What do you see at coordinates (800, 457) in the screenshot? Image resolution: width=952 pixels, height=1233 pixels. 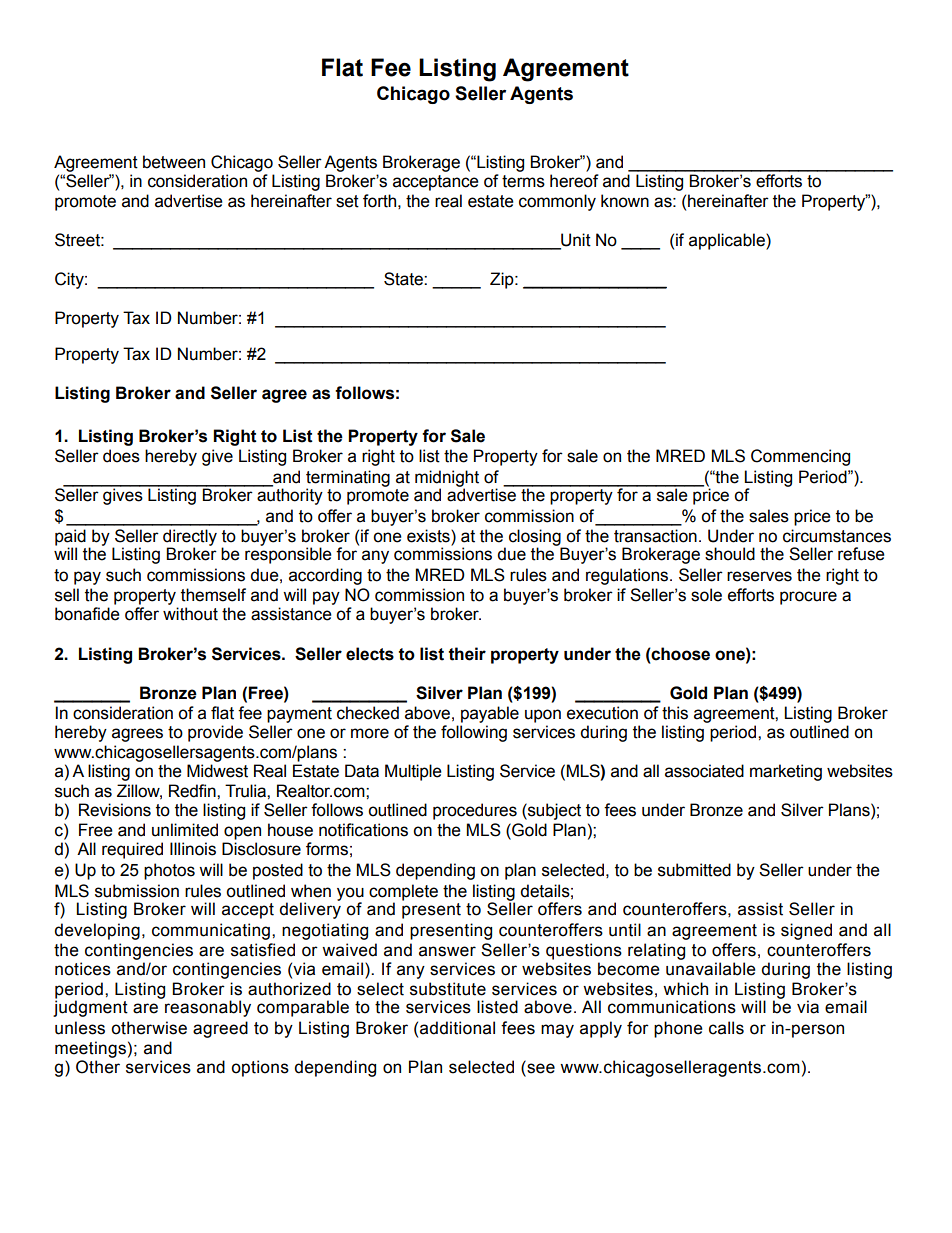 I see `Commencing` at bounding box center [800, 457].
